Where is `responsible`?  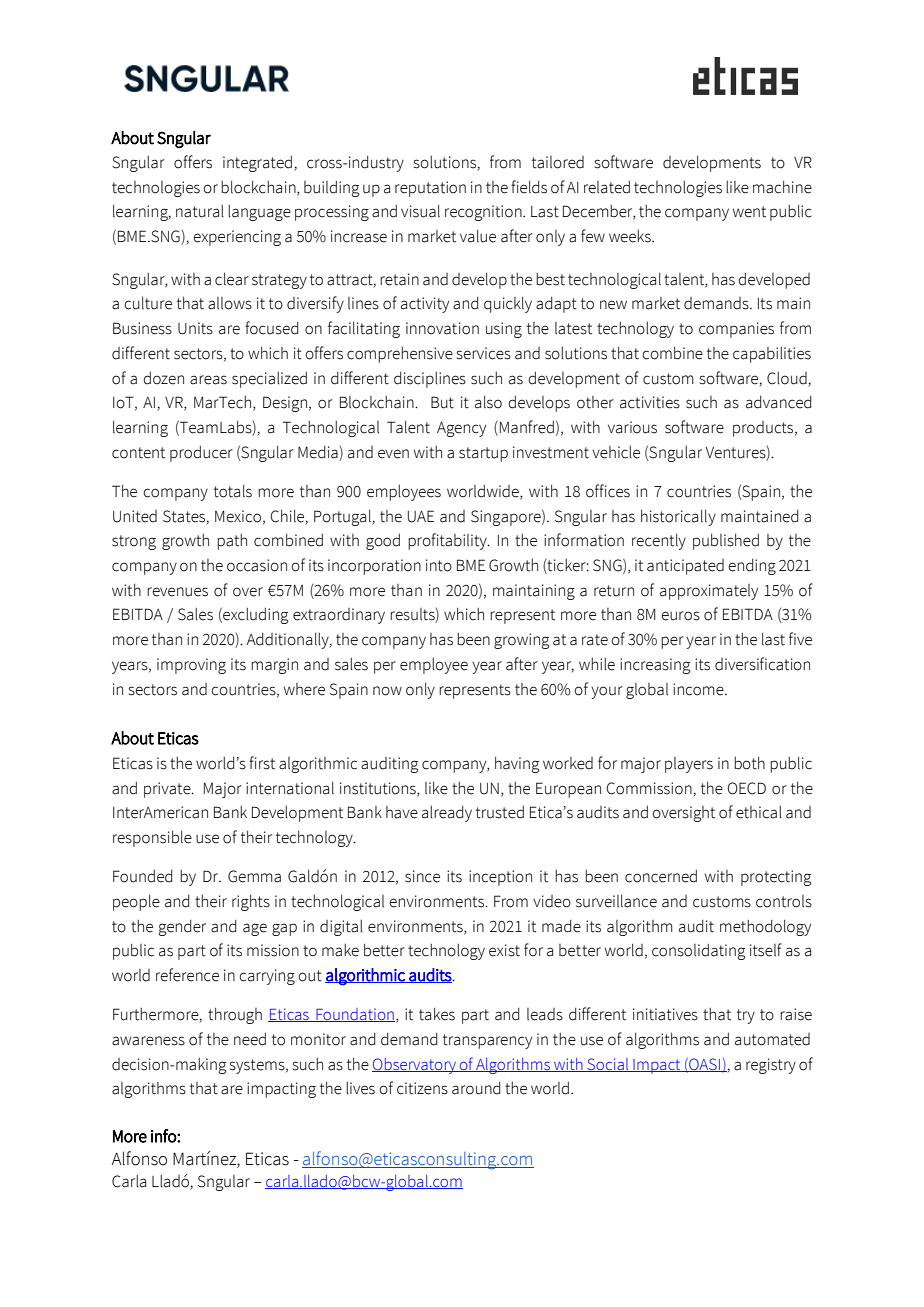
responsible is located at coordinates (152, 839).
